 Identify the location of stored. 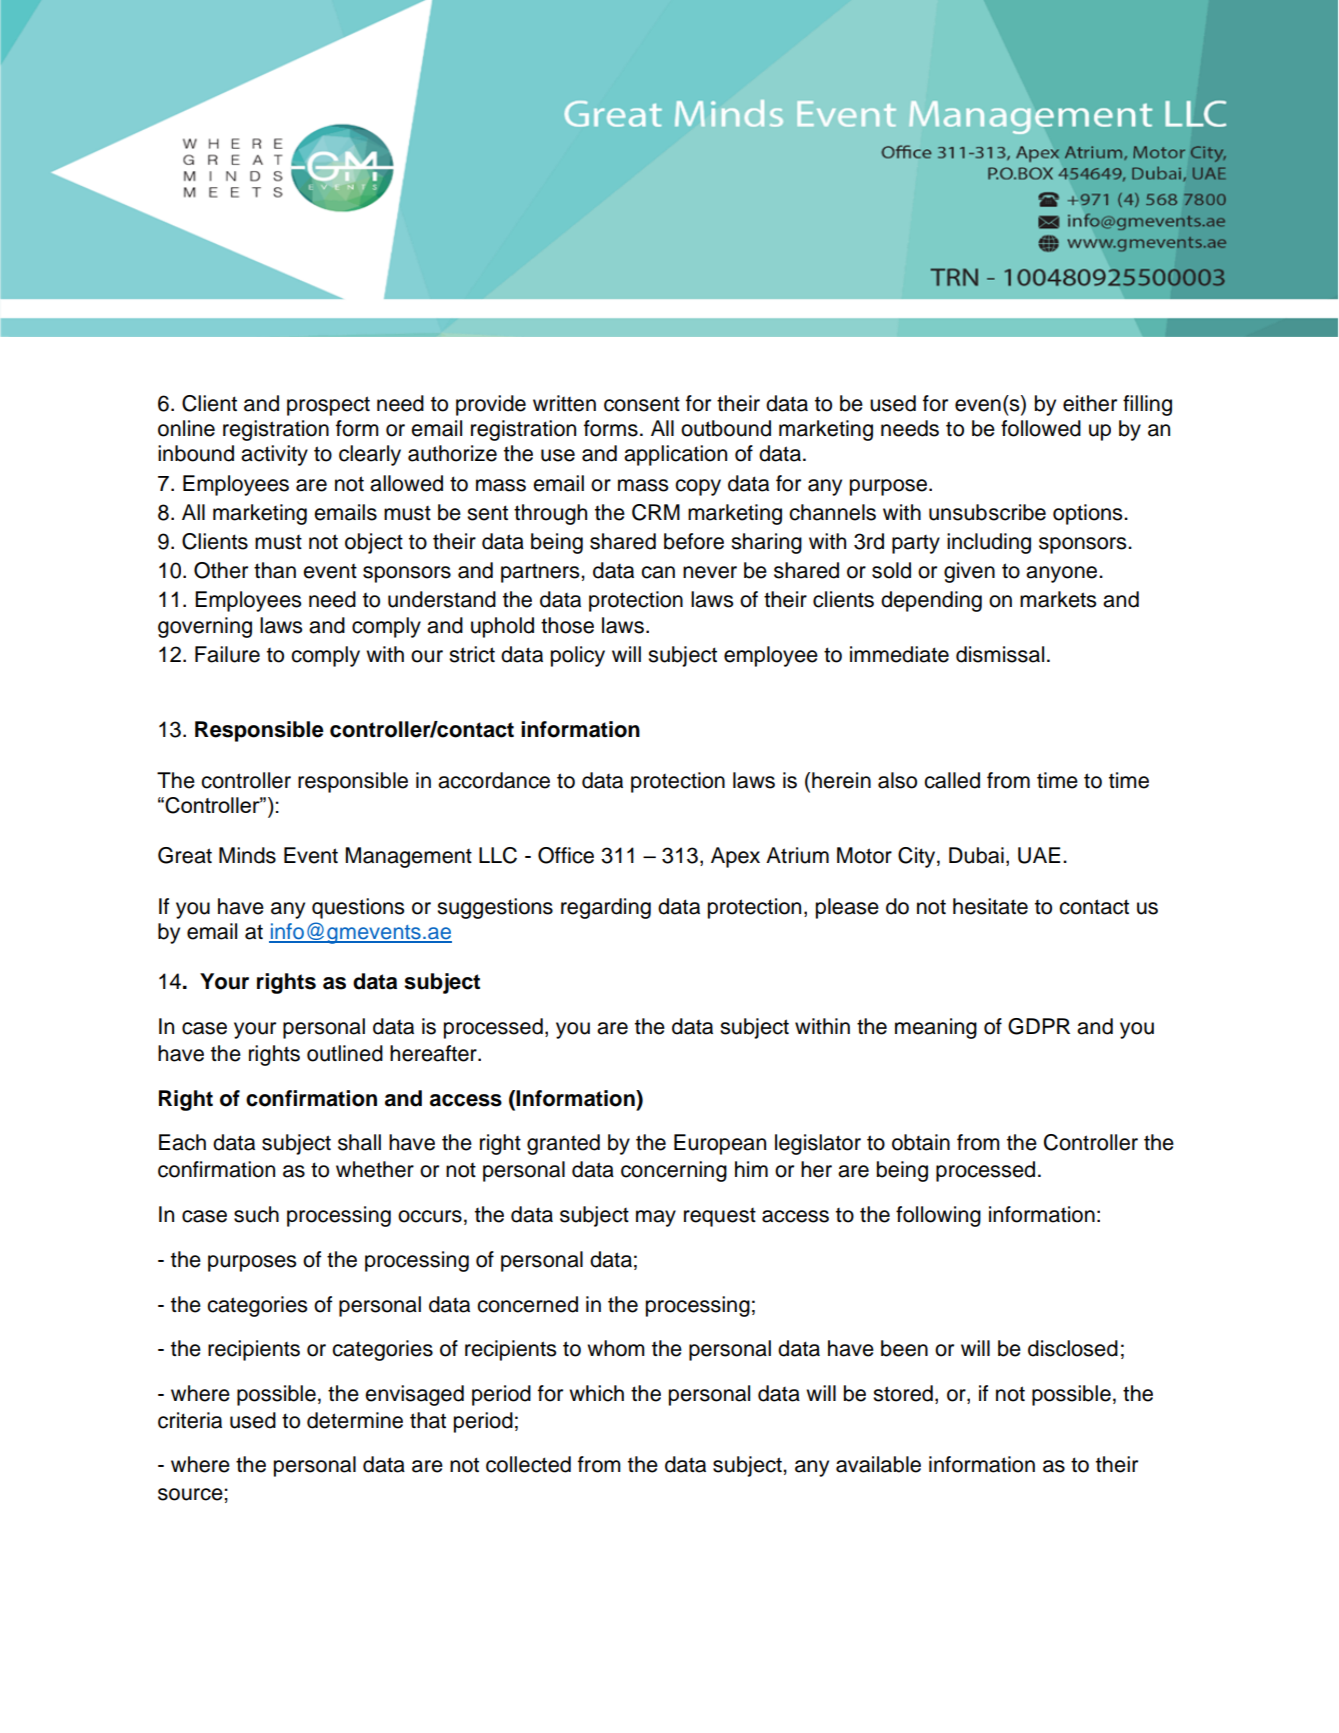
(903, 1393).
